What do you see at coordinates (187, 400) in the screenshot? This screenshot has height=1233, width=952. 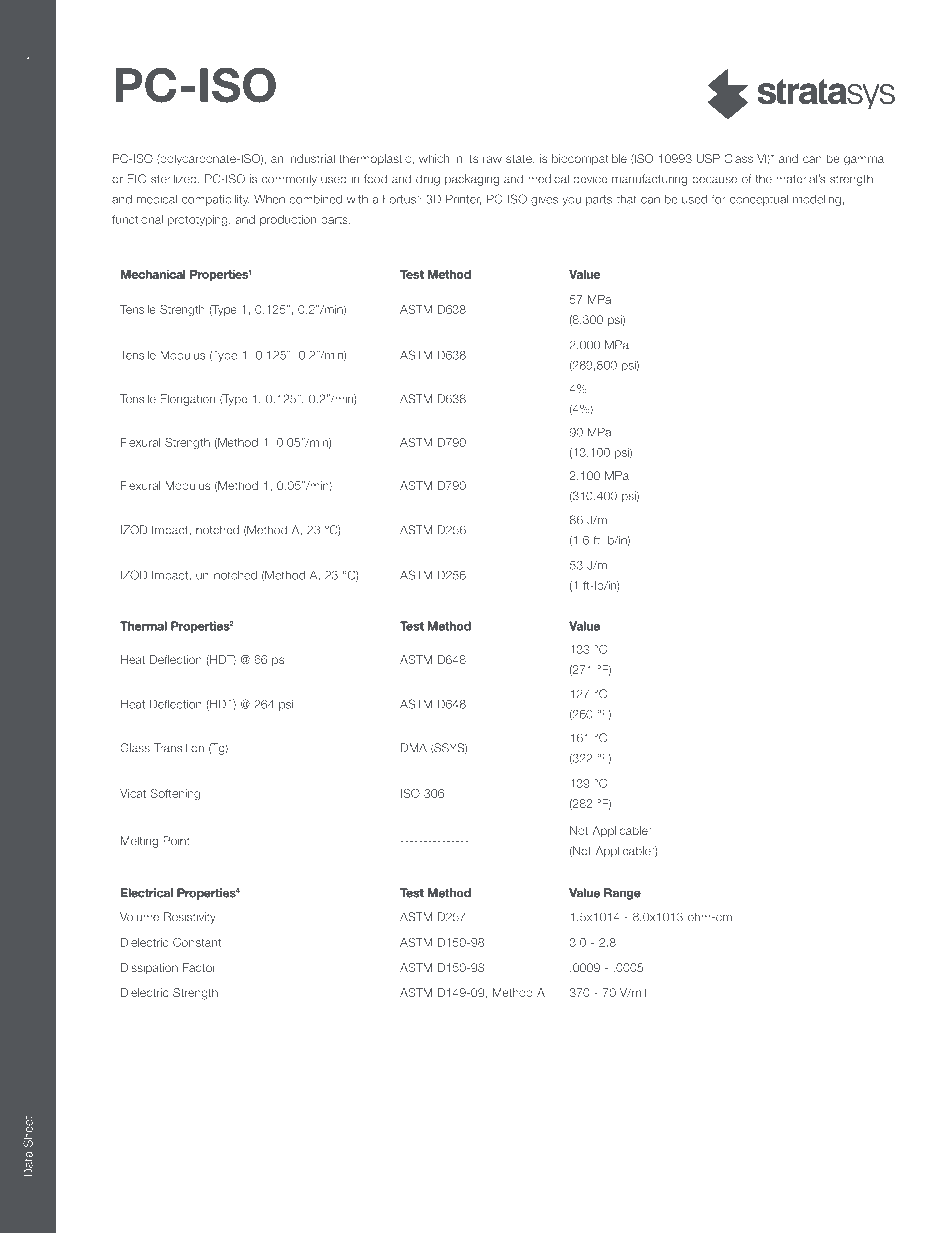 I see `Elongation` at bounding box center [187, 400].
